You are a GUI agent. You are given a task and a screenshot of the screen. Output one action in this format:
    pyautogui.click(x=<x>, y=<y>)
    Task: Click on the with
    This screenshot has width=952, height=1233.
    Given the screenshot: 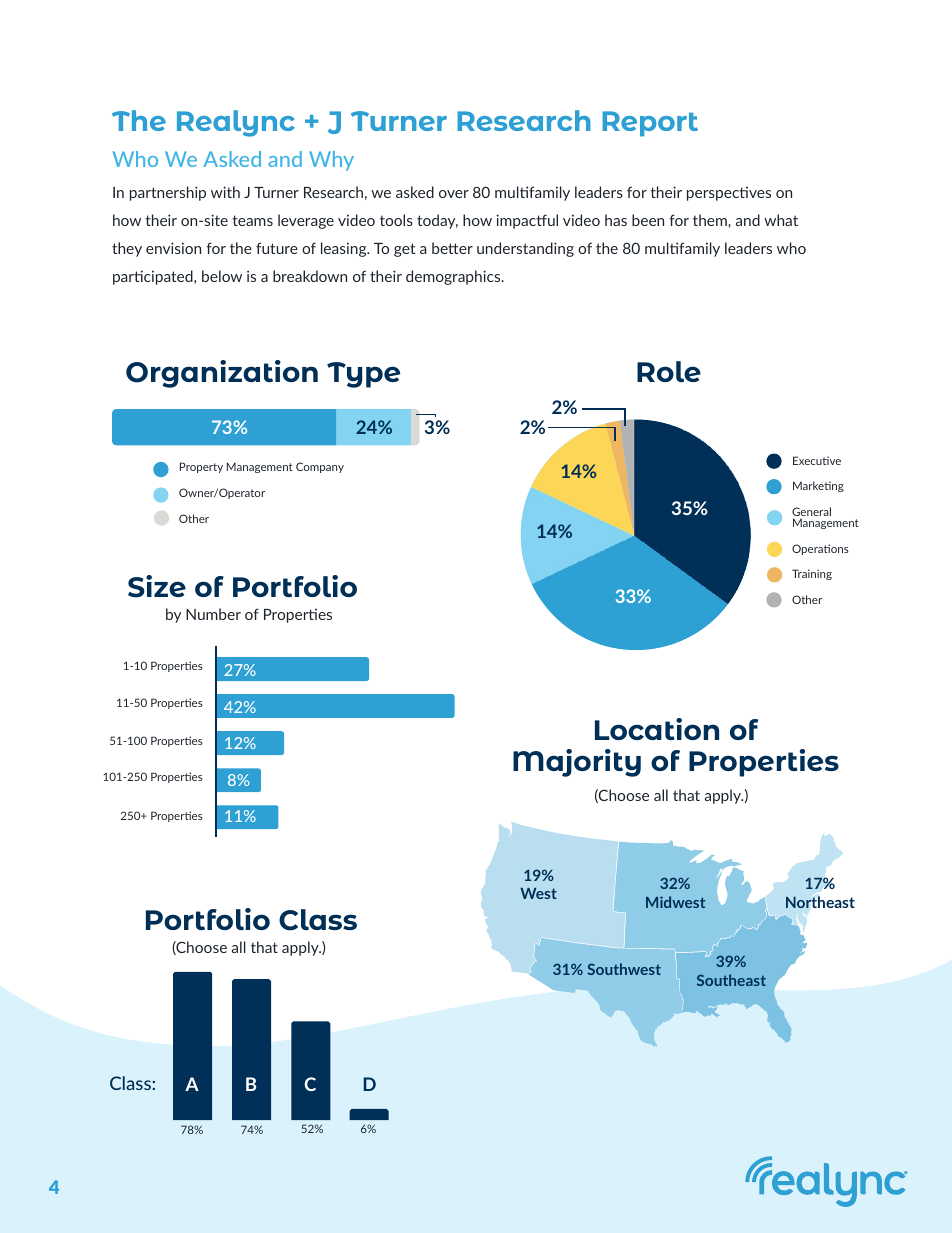 What is the action you would take?
    pyautogui.click(x=225, y=192)
